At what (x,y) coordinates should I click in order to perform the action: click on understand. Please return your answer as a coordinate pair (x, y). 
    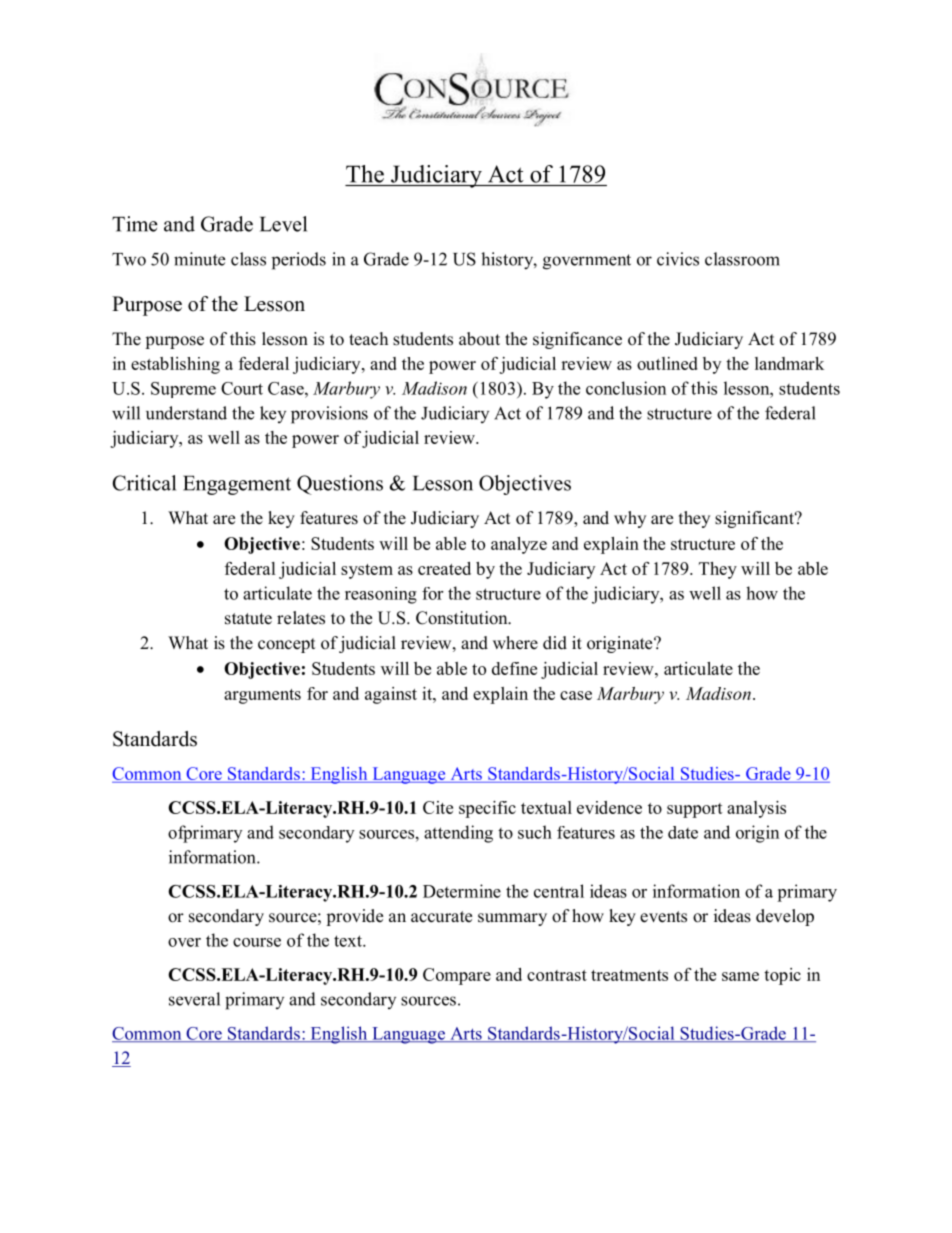
    Looking at the image, I should click on (186, 413).
